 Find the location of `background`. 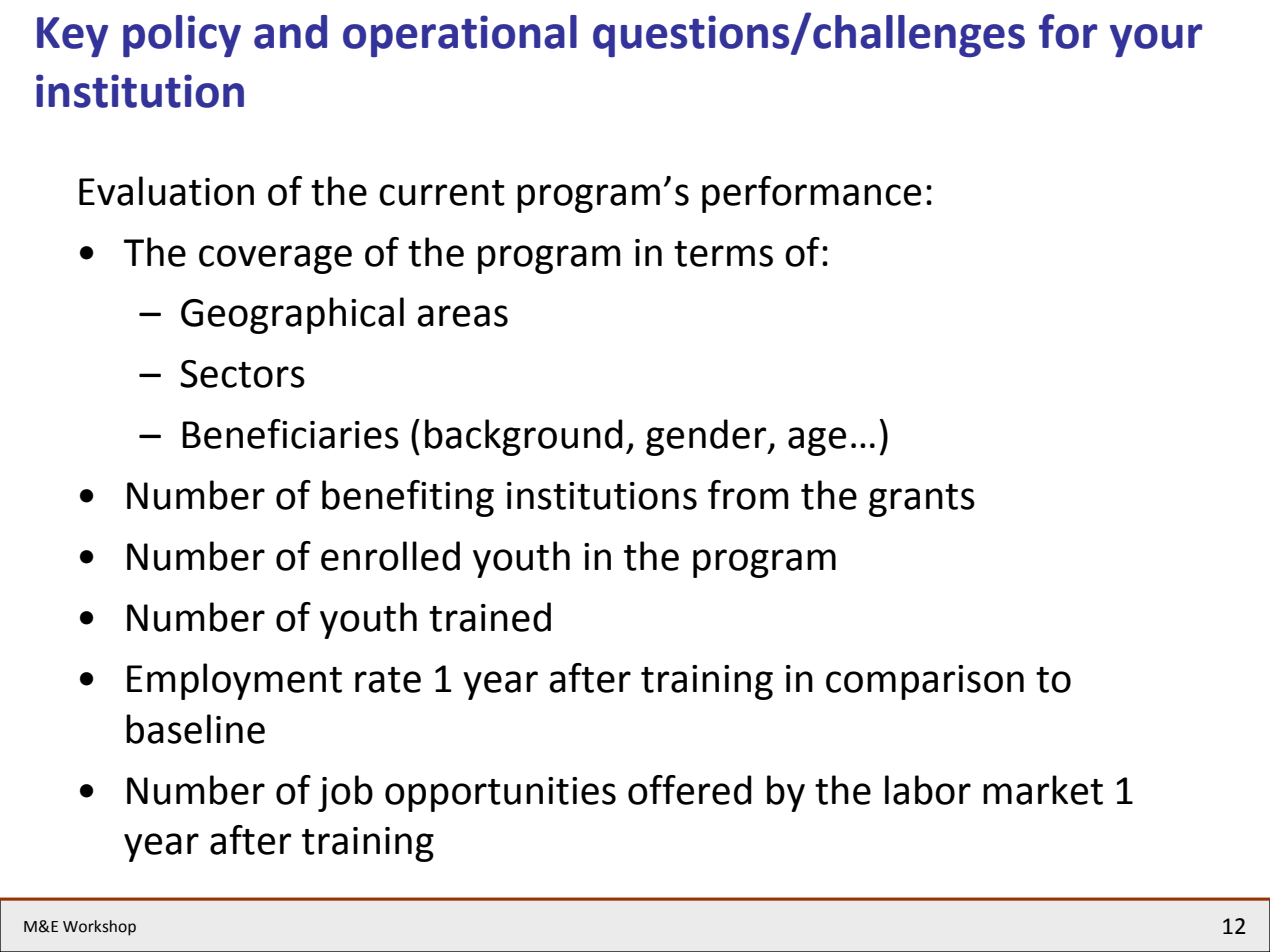

background is located at coordinates (524, 437).
